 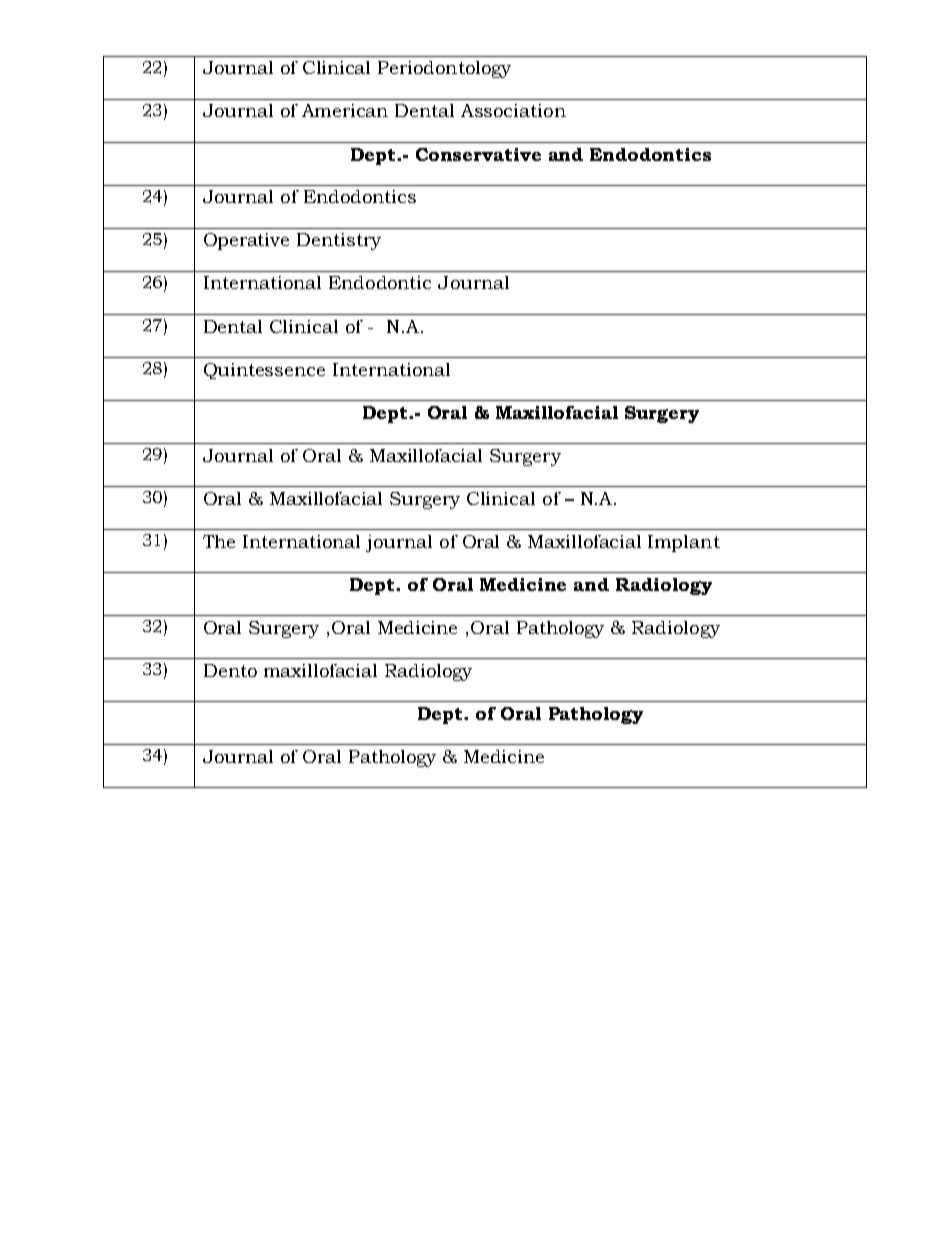 I want to click on Dentistry, so click(x=339, y=241).
